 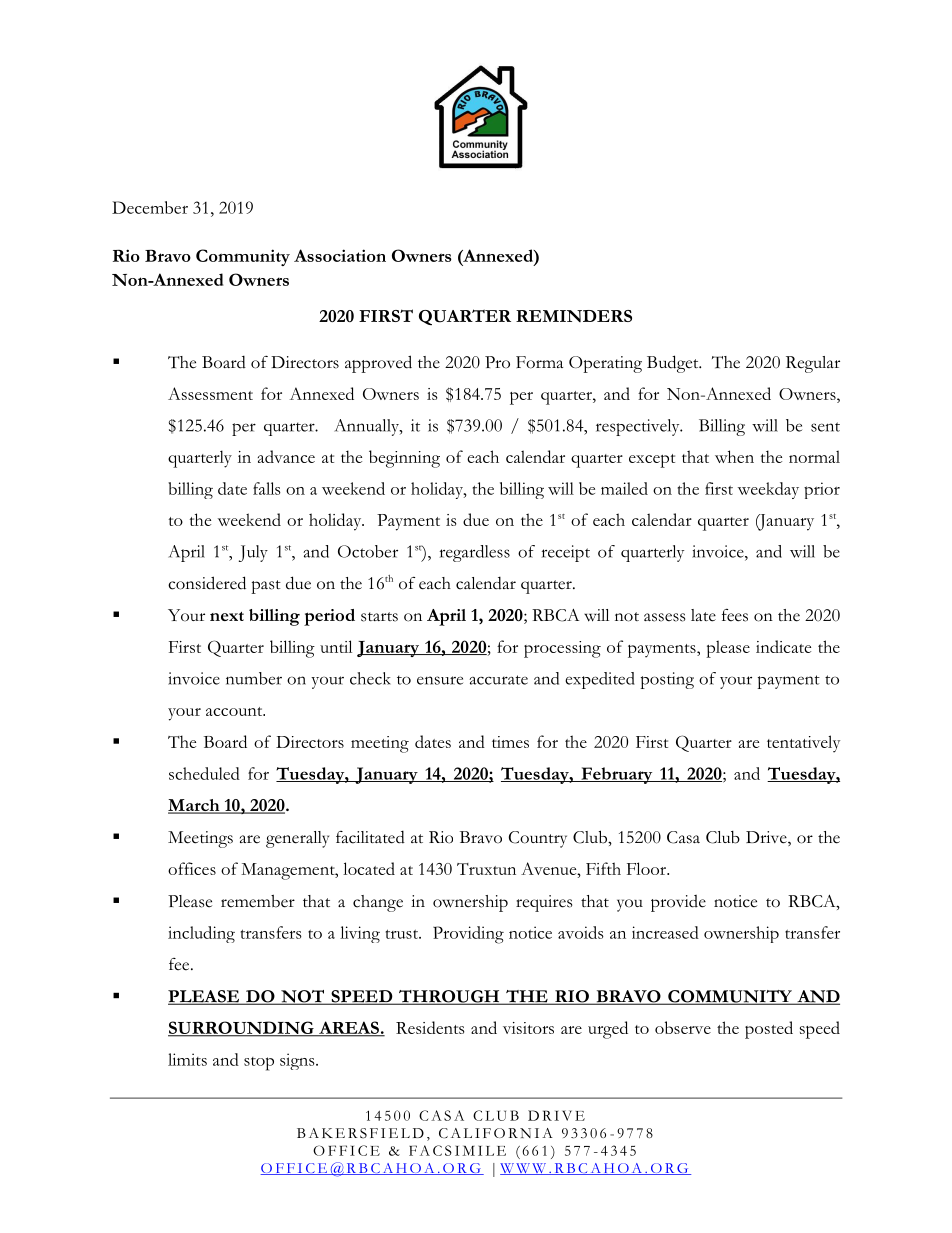 What do you see at coordinates (574, 316) in the screenshot?
I see `REMINDERS` at bounding box center [574, 316].
